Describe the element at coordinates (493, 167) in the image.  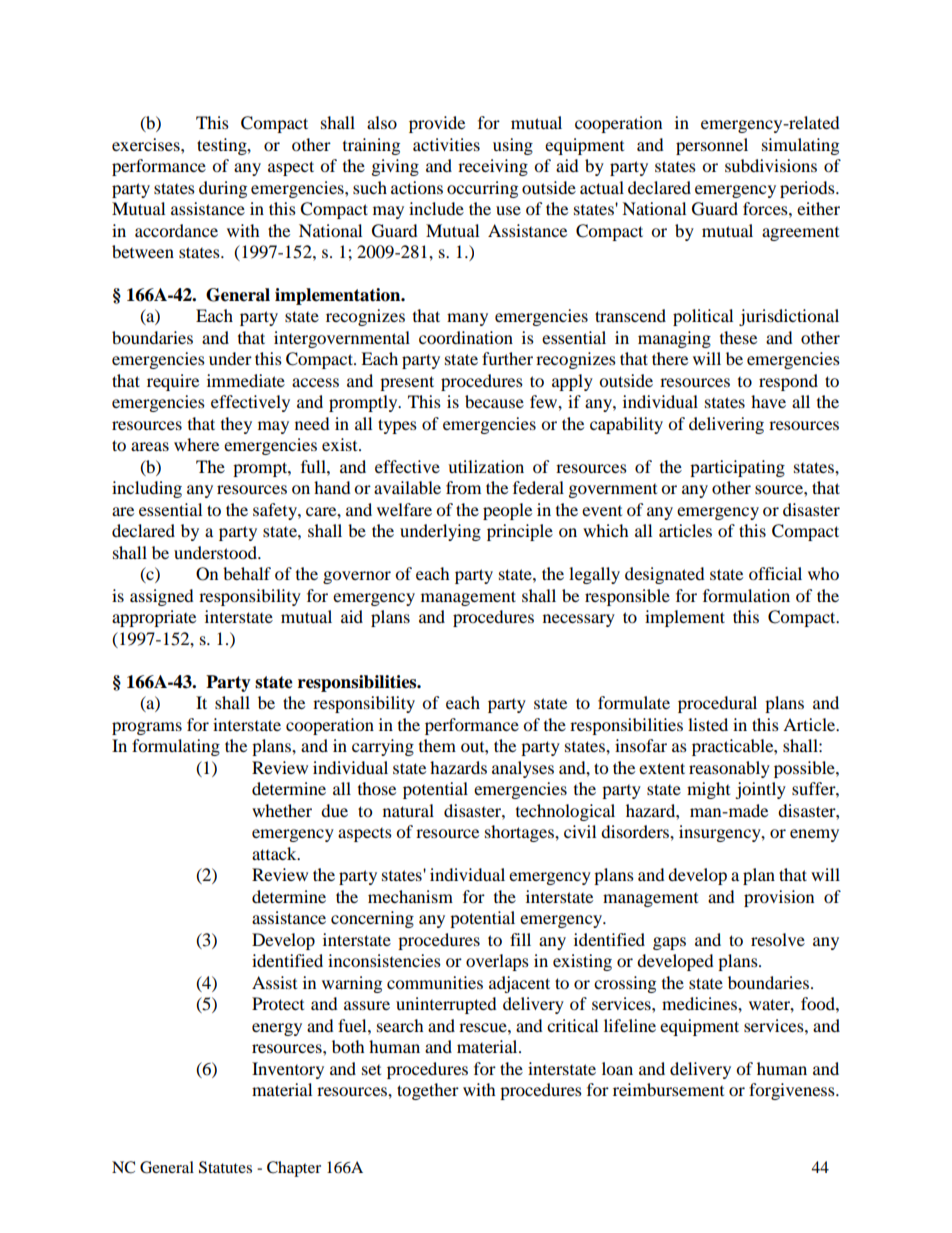
I see `receiving` at that location.
